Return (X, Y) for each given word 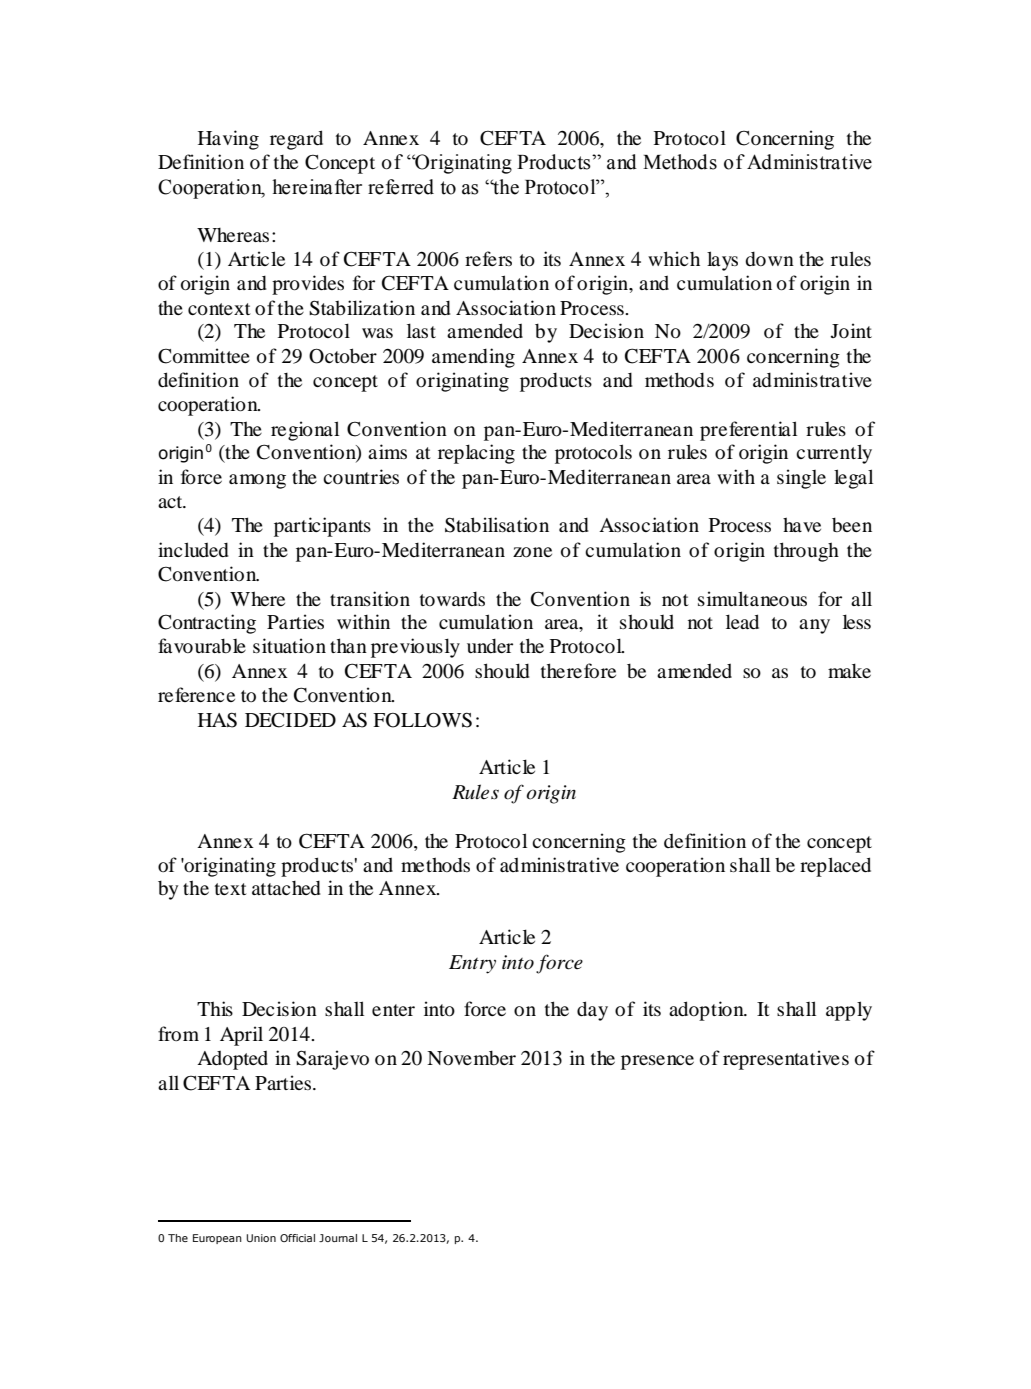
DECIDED (290, 720)
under (490, 646)
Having (228, 140)
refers (488, 258)
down (769, 259)
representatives (786, 1060)
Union (261, 1238)
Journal (338, 1238)
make (849, 670)
